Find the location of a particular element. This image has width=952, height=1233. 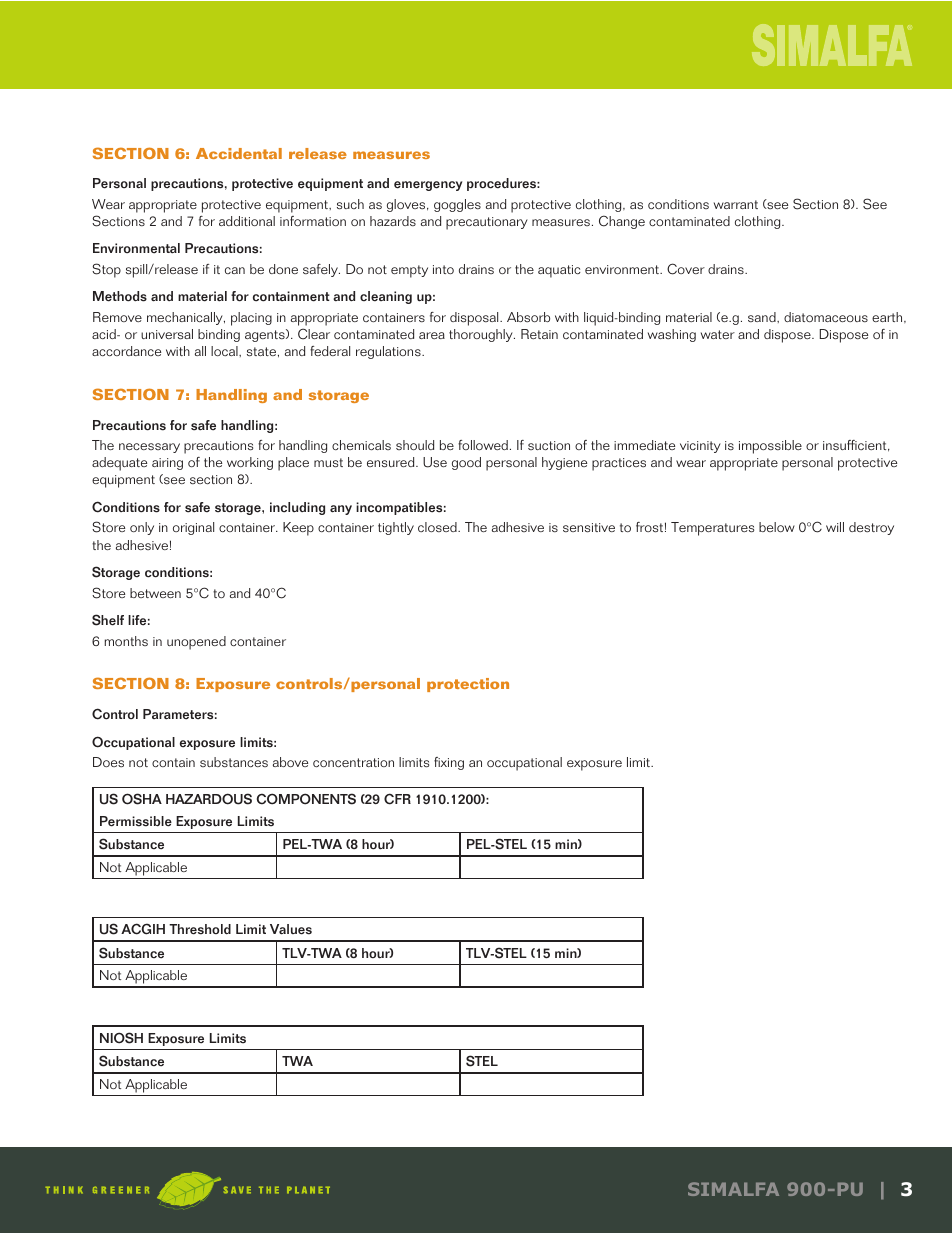

CFR is located at coordinates (397, 799).
